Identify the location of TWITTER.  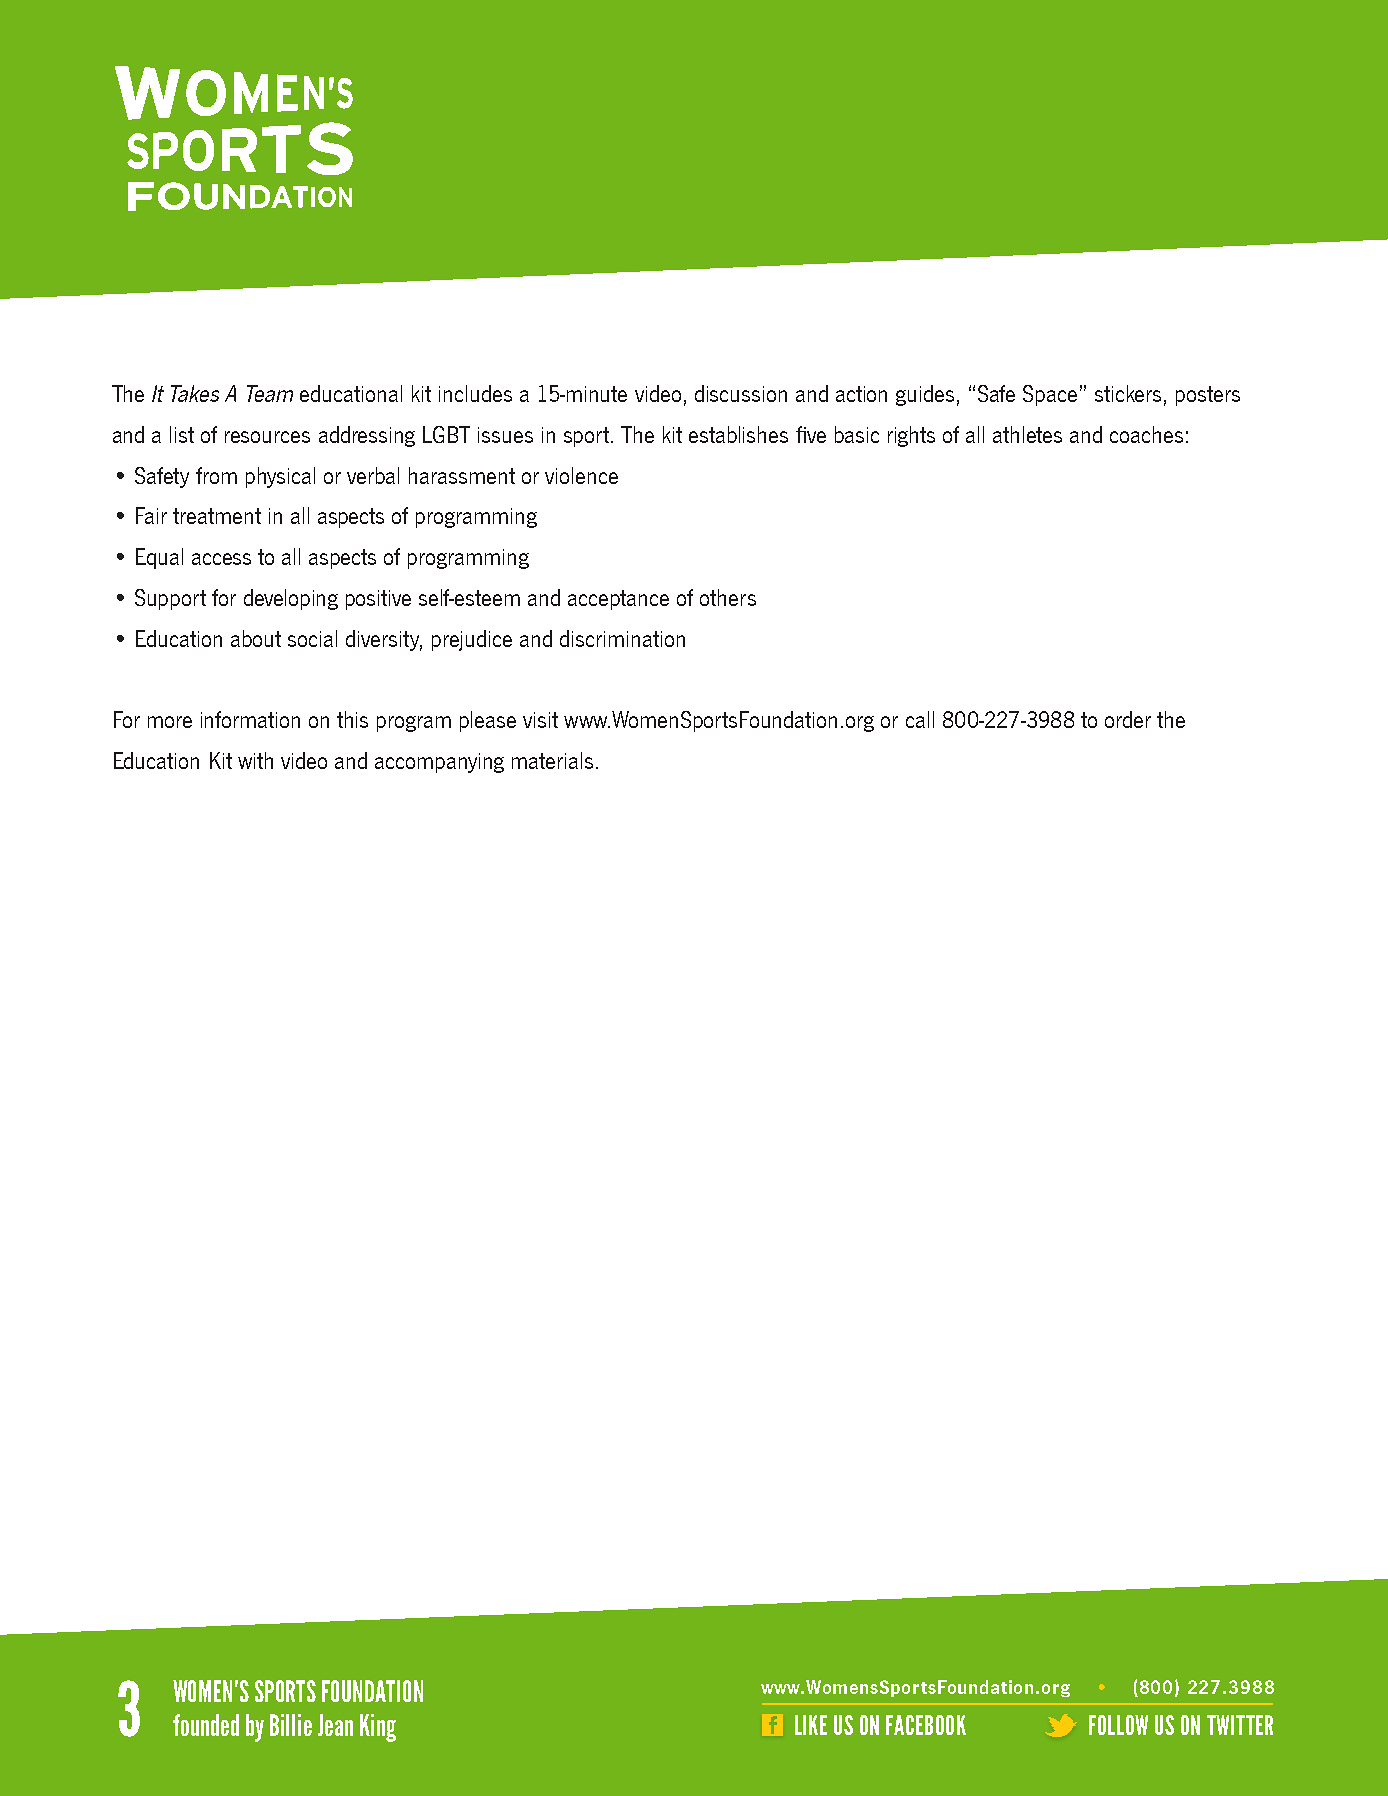
(1240, 1725).
